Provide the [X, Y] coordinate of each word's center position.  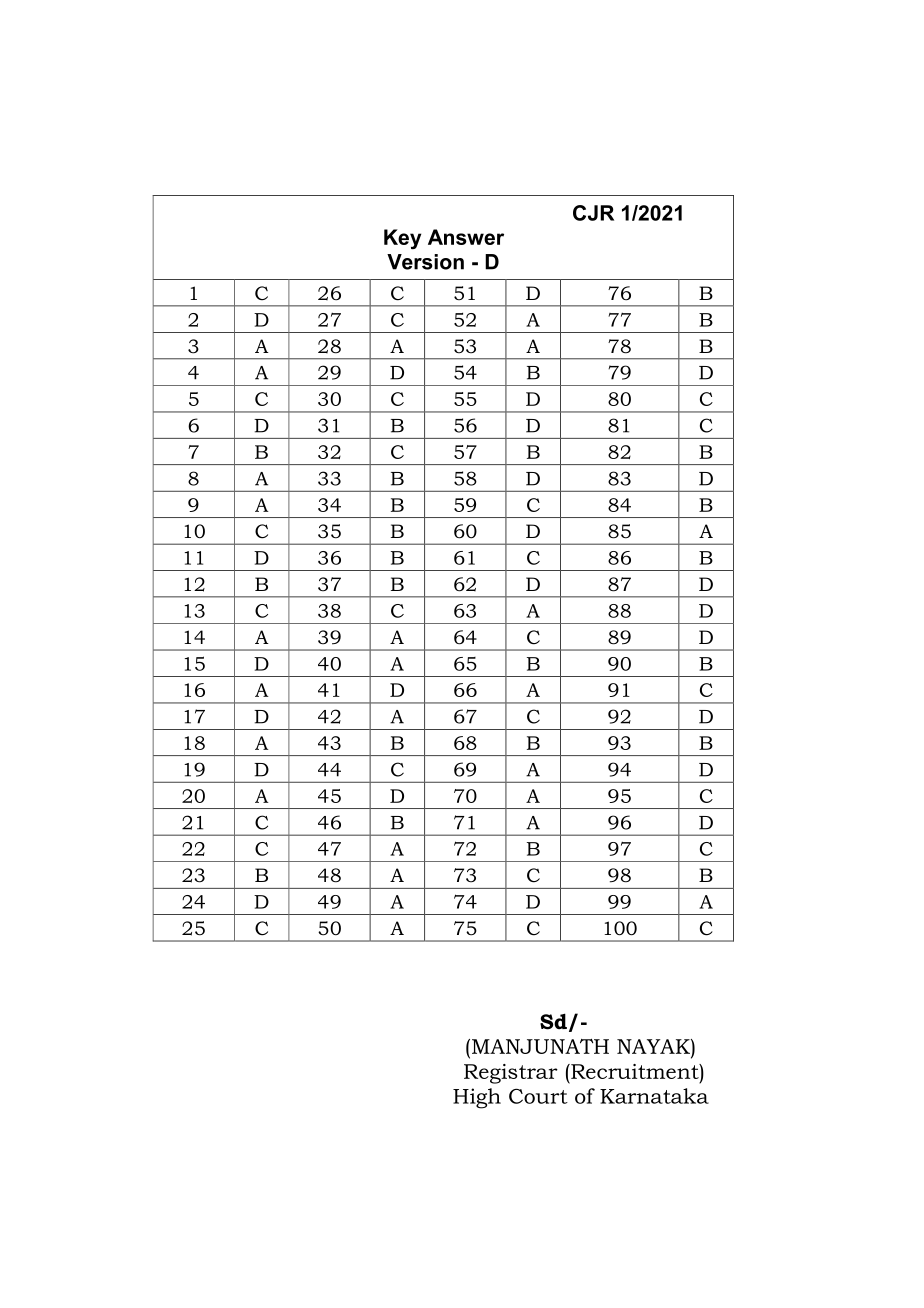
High [477, 1098]
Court [538, 1096]
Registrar [511, 1074]
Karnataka [654, 1096]
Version [425, 262]
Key [402, 239]
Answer [466, 237]
